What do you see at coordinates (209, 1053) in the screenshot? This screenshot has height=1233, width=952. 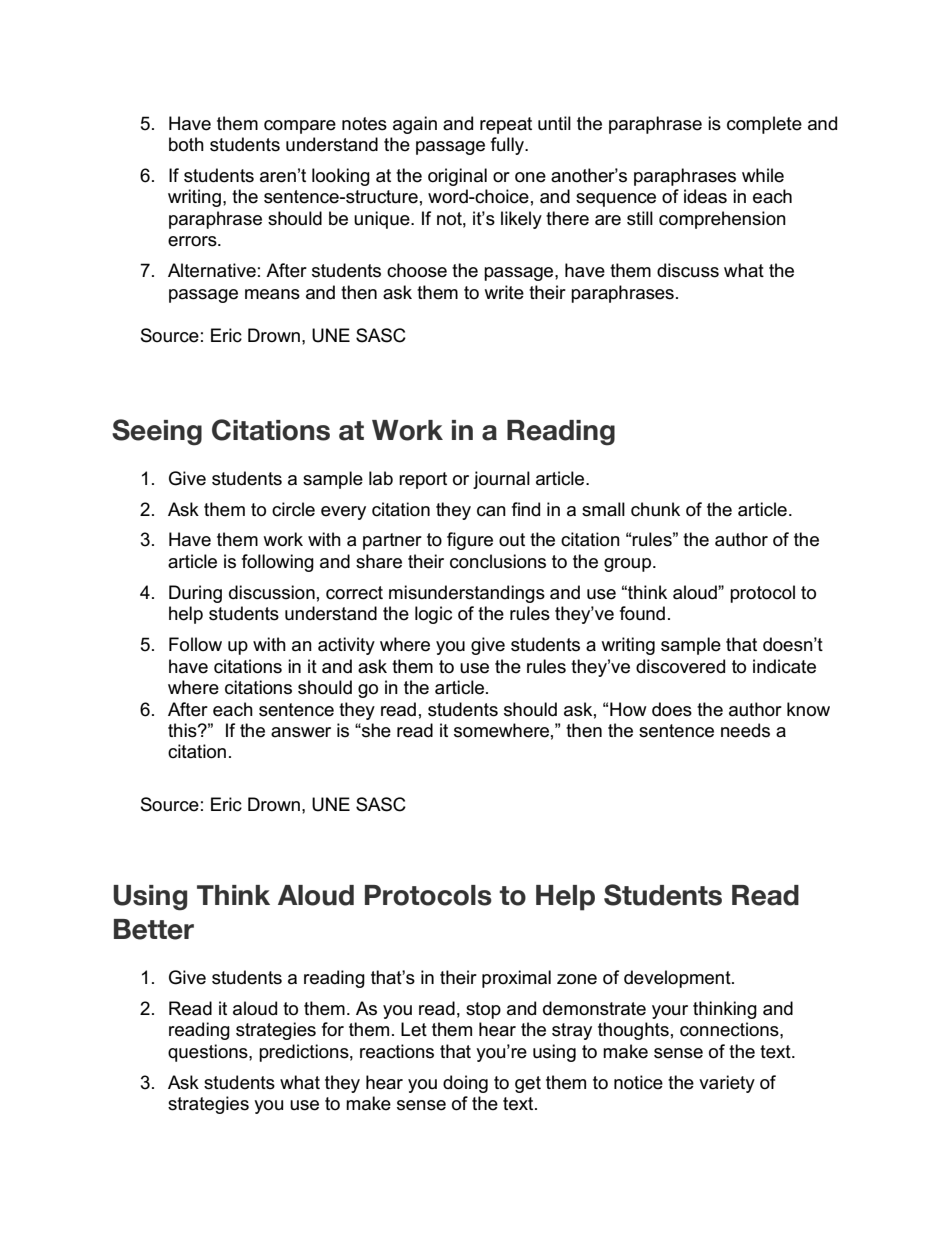 I see `questions` at bounding box center [209, 1053].
